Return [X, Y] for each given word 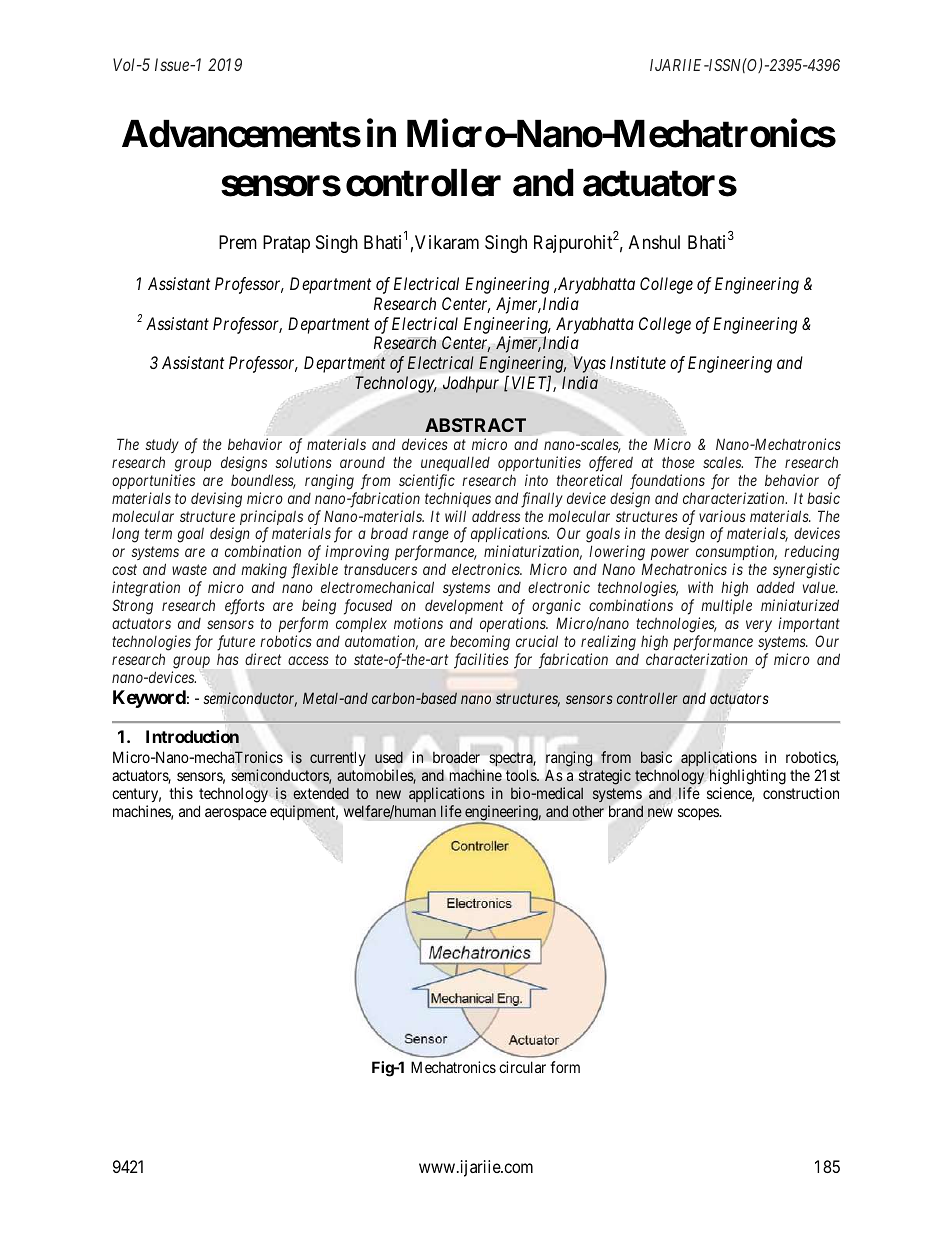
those [678, 462]
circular [522, 1067]
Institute [638, 362]
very [759, 626]
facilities [481, 661]
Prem [238, 242]
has [228, 659]
